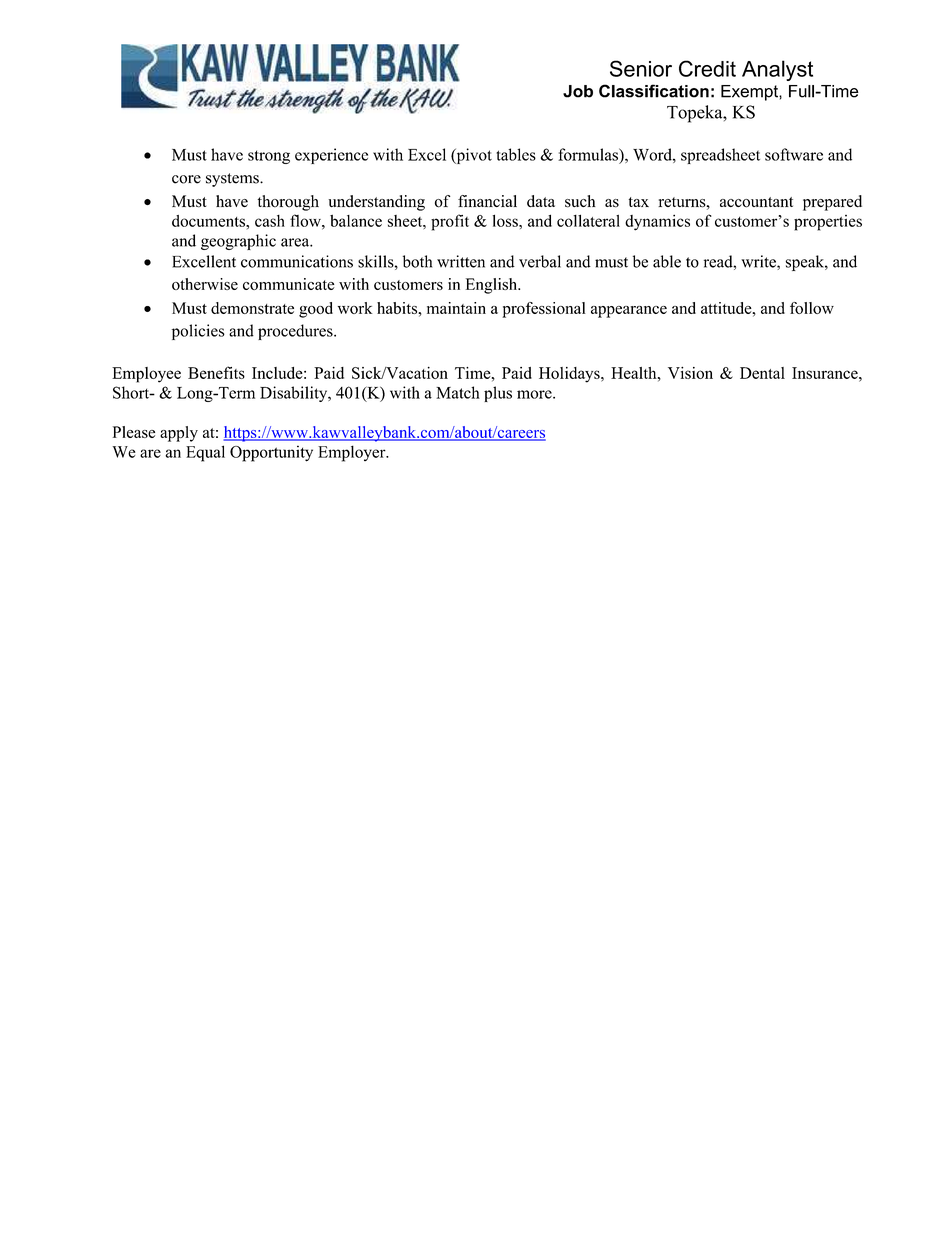 Image resolution: width=952 pixels, height=1233 pixels. Describe the element at coordinates (269, 157) in the screenshot. I see `strong` at that location.
